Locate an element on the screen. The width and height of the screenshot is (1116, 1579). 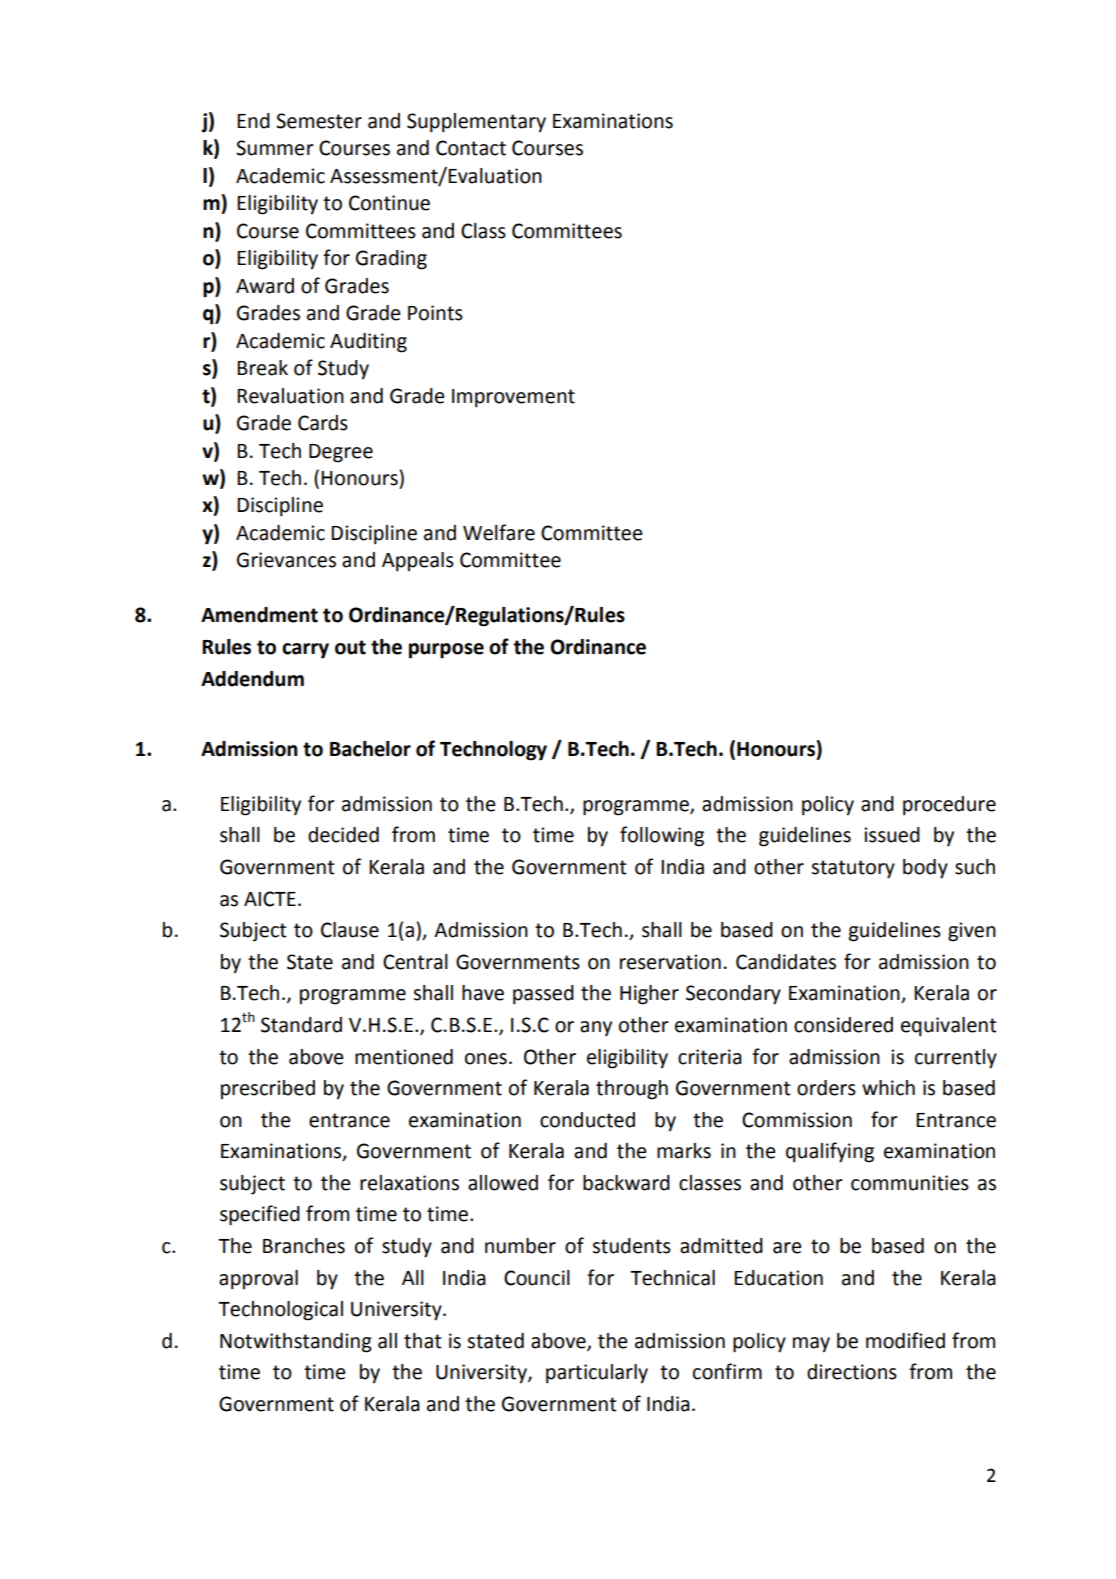
modified is located at coordinates (905, 1340).
